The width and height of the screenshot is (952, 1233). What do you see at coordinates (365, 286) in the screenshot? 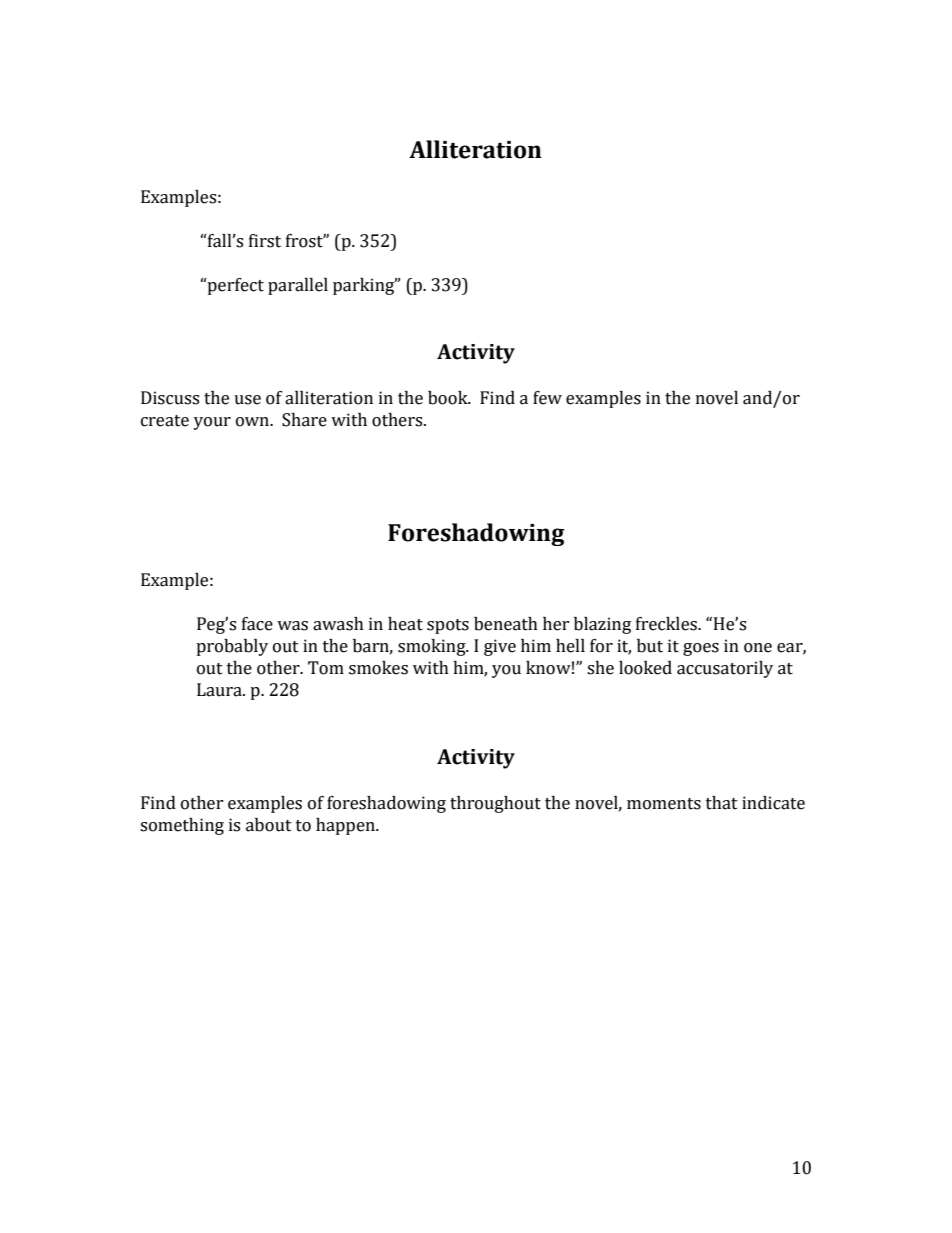
I see `parking` at bounding box center [365, 286].
